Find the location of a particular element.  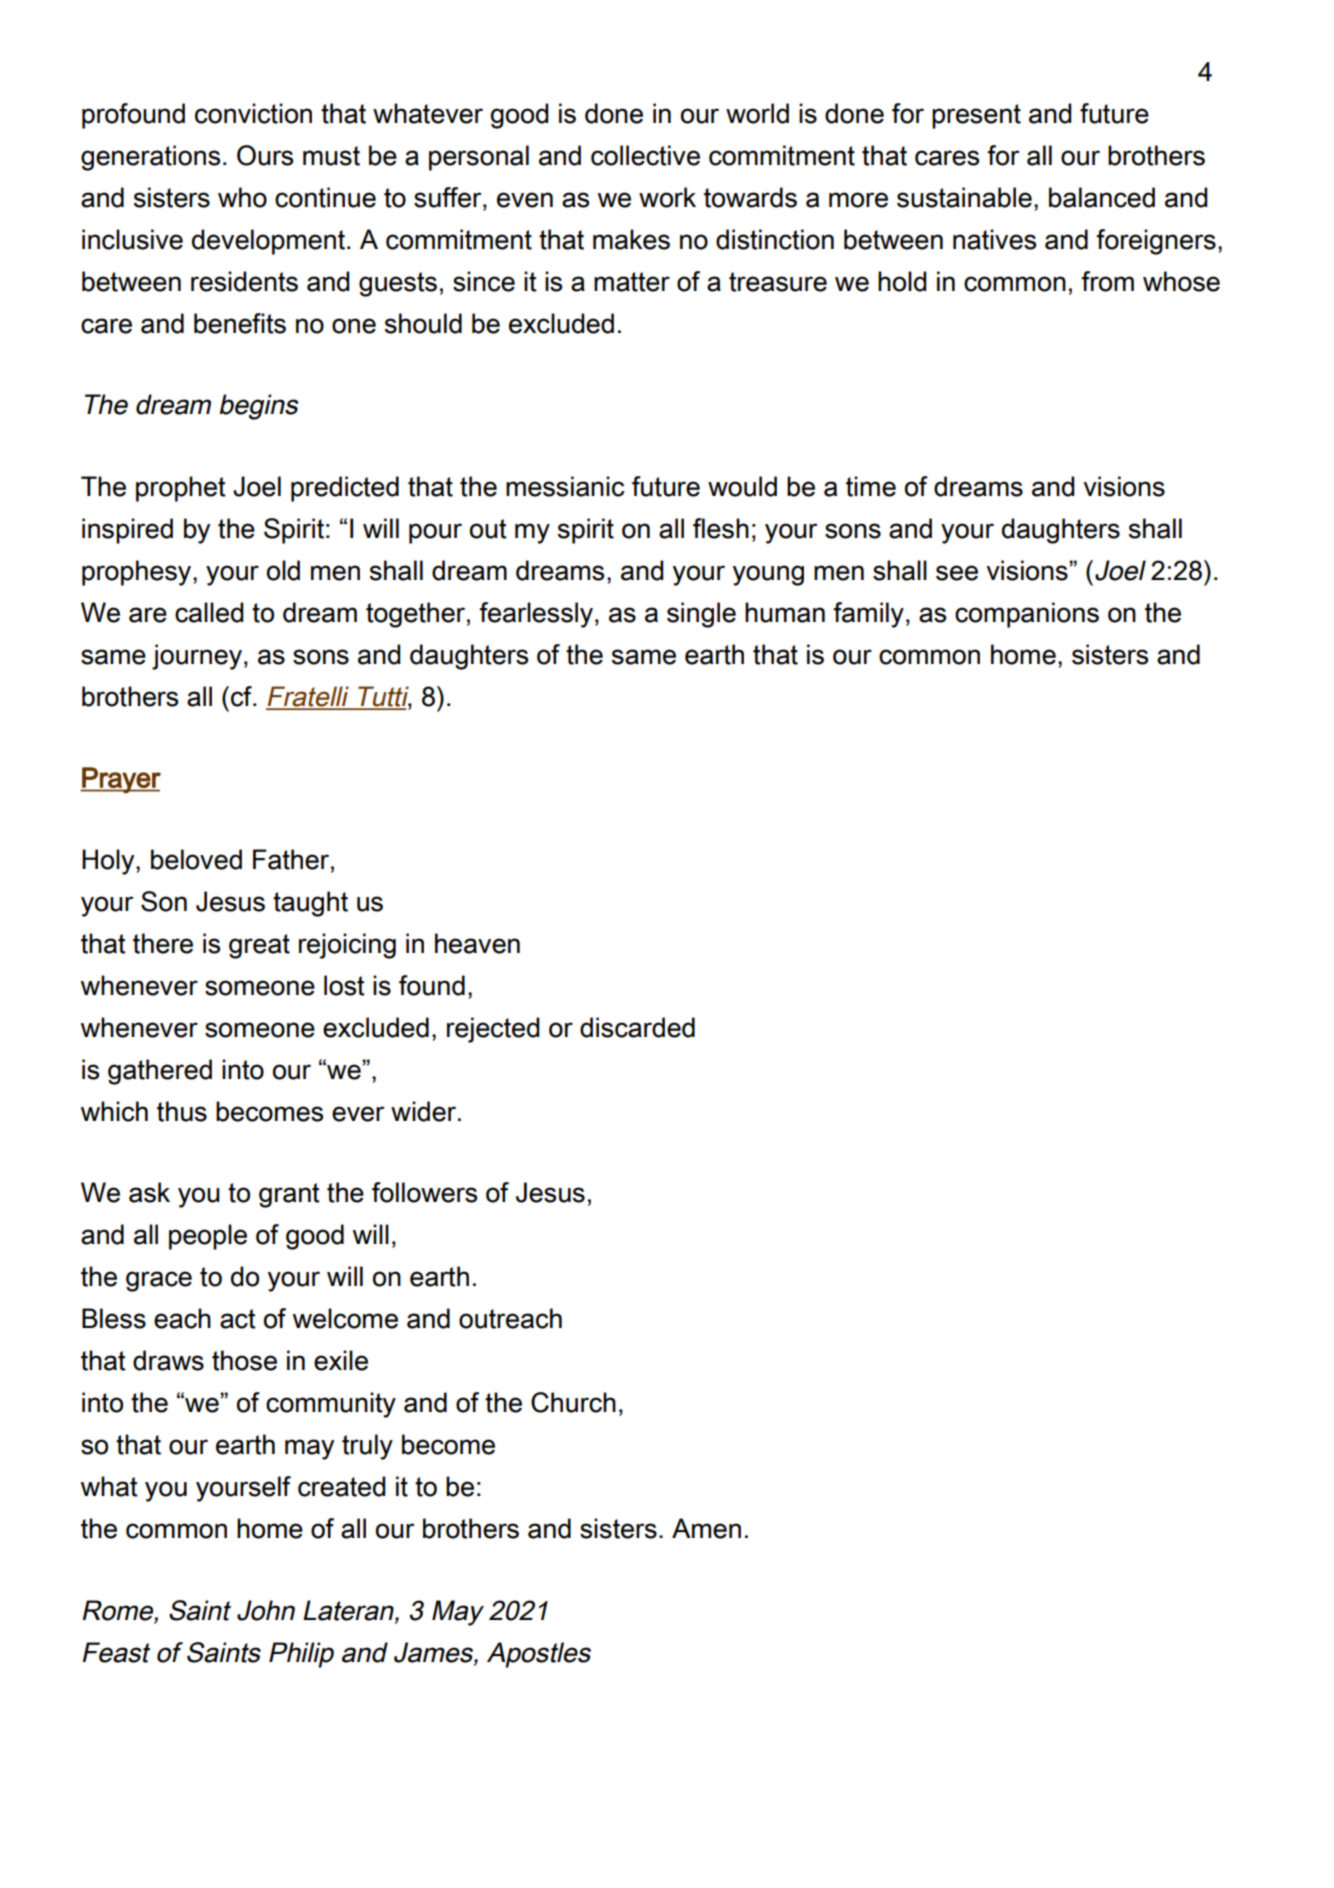

beloved is located at coordinates (196, 859).
